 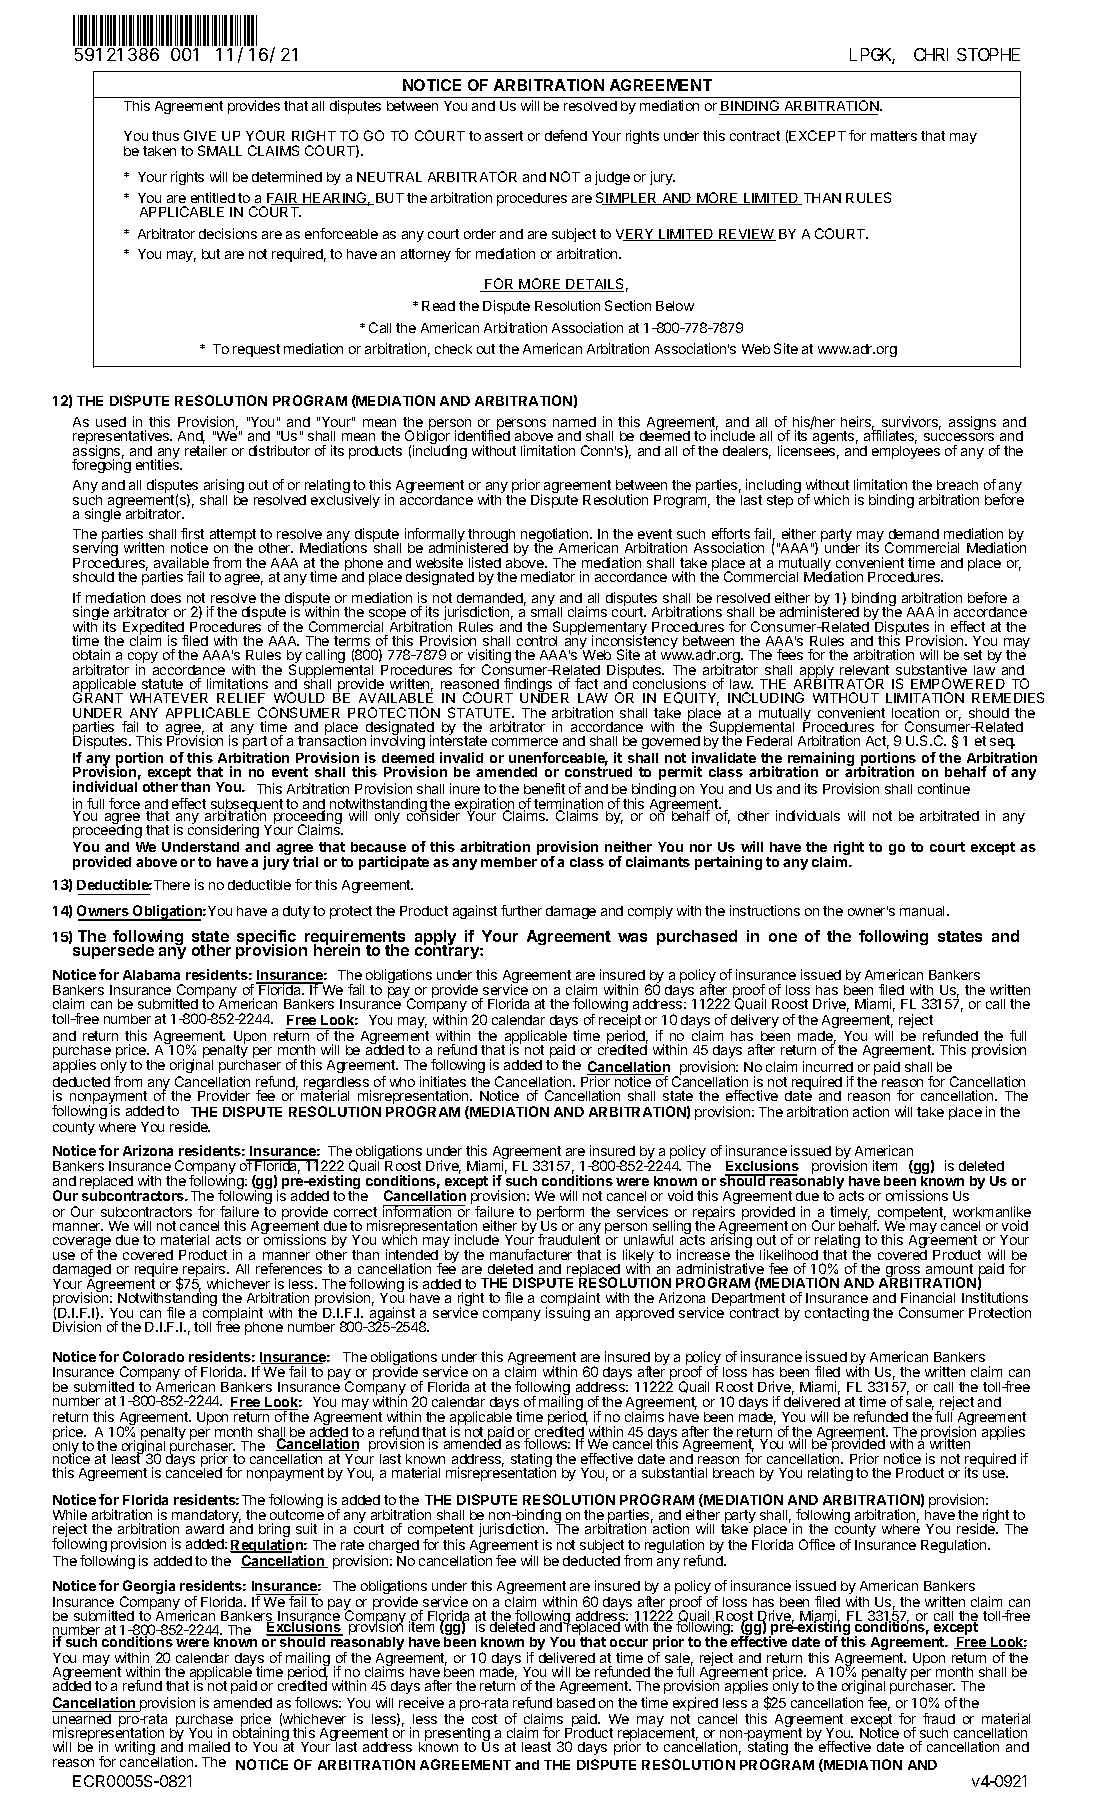 I want to click on mailed, so click(x=209, y=1746).
